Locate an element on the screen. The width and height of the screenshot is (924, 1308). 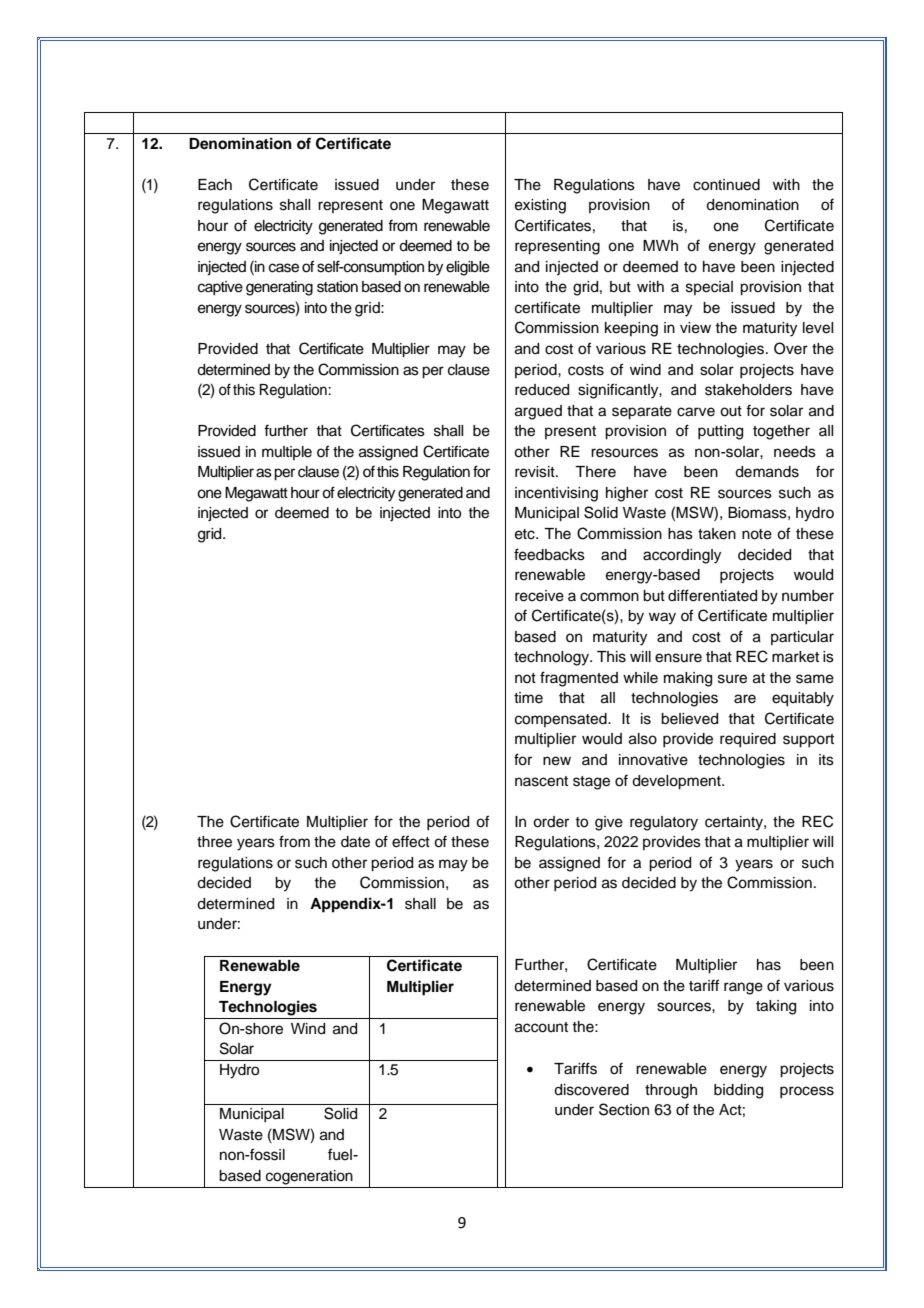
Section is located at coordinates (624, 1109).
